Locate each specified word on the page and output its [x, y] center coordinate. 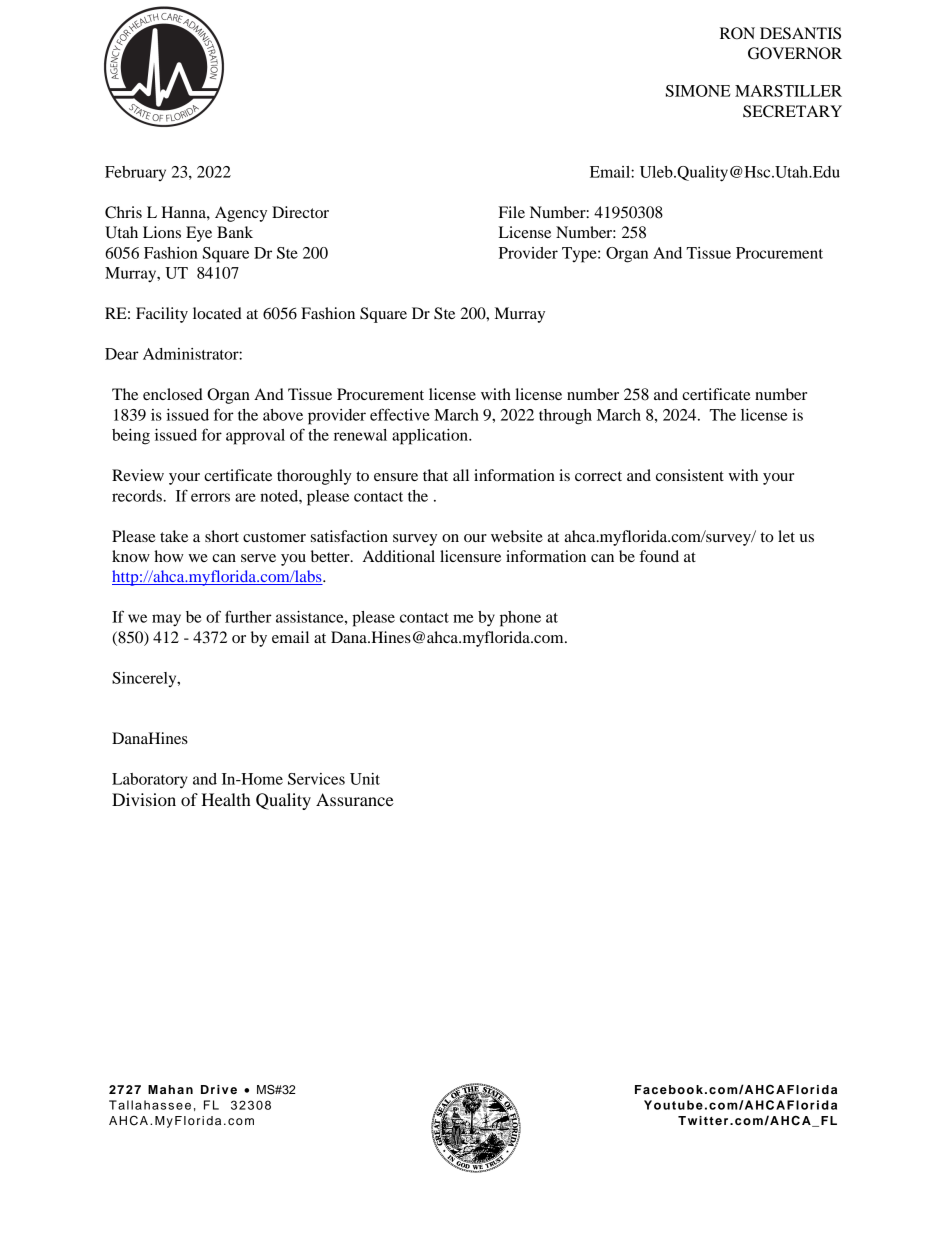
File [512, 212]
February [135, 173]
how [169, 556]
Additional [399, 556]
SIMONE [698, 91]
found [659, 556]
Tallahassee [150, 1105]
